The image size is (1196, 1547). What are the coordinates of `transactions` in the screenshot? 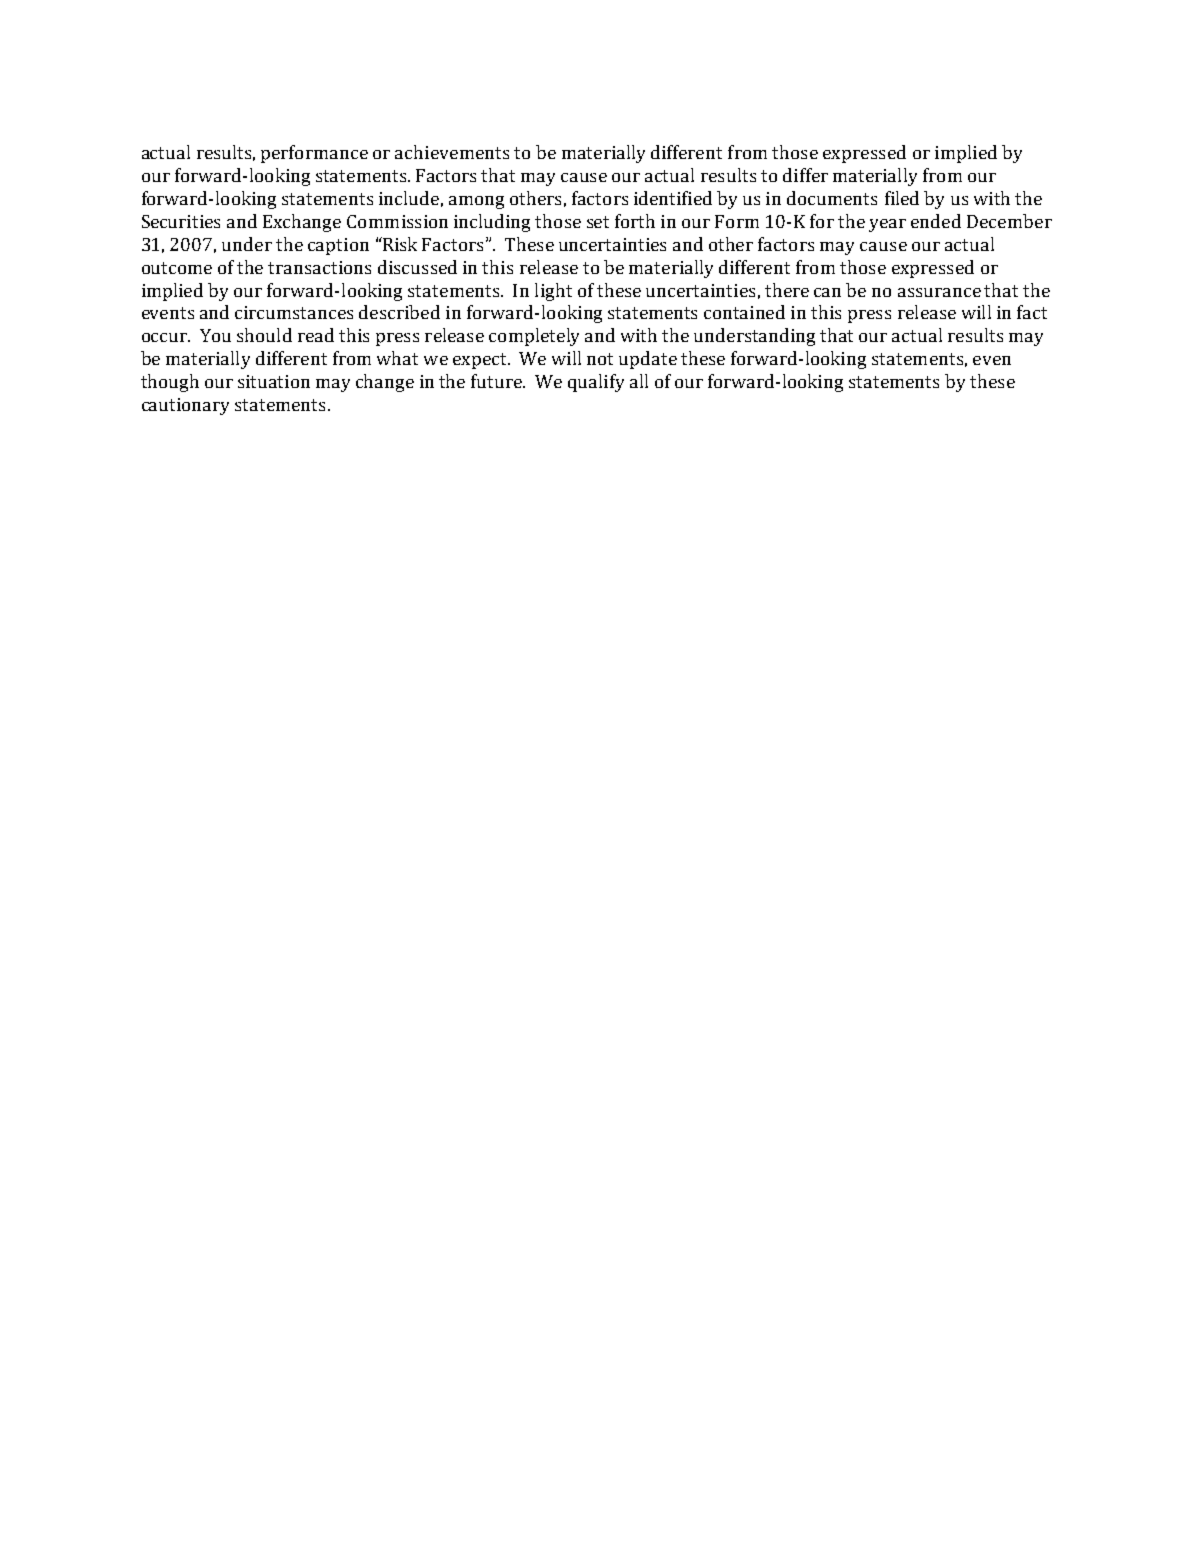 It's located at (319, 267).
